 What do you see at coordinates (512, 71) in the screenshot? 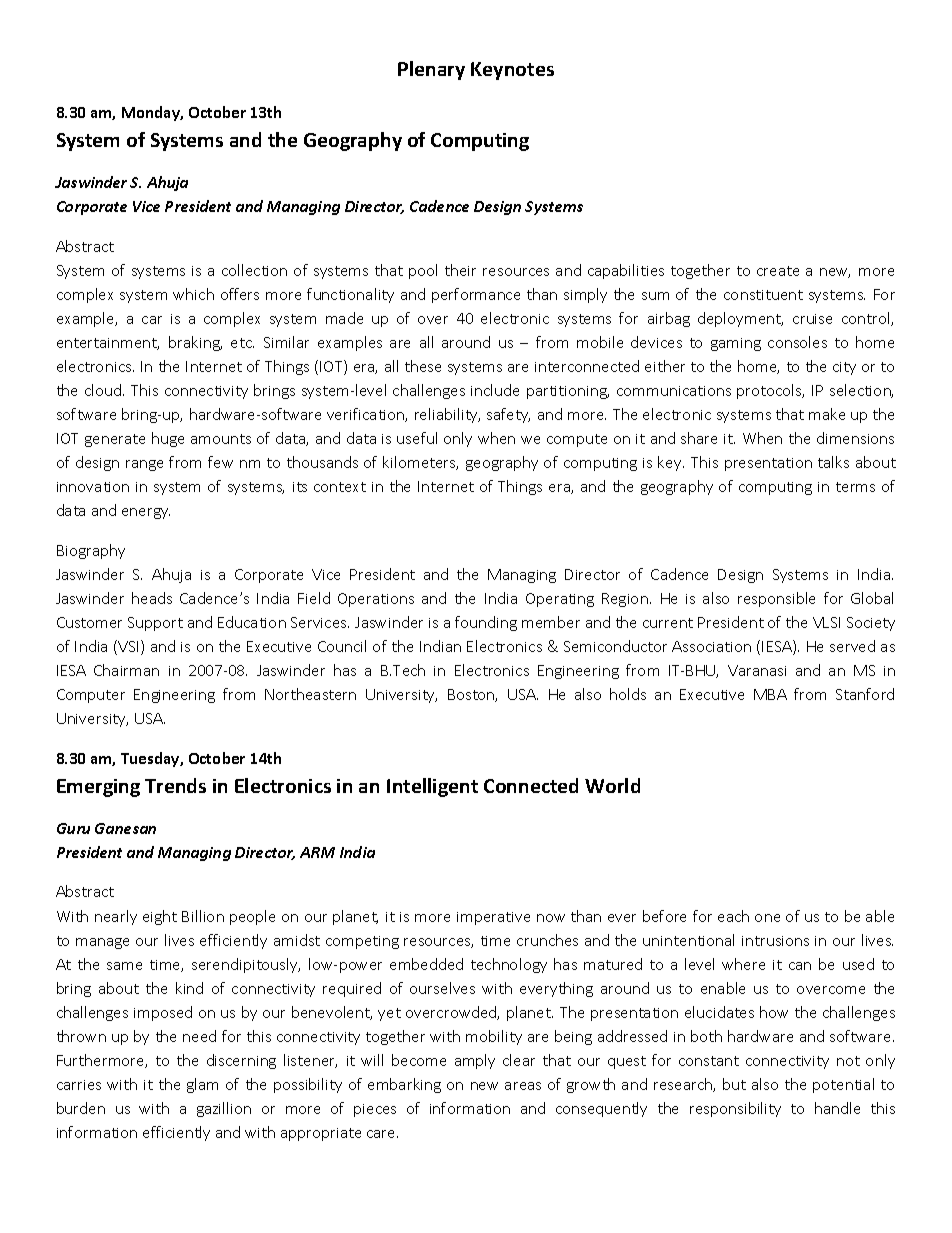
I see `Keynotes` at bounding box center [512, 71].
